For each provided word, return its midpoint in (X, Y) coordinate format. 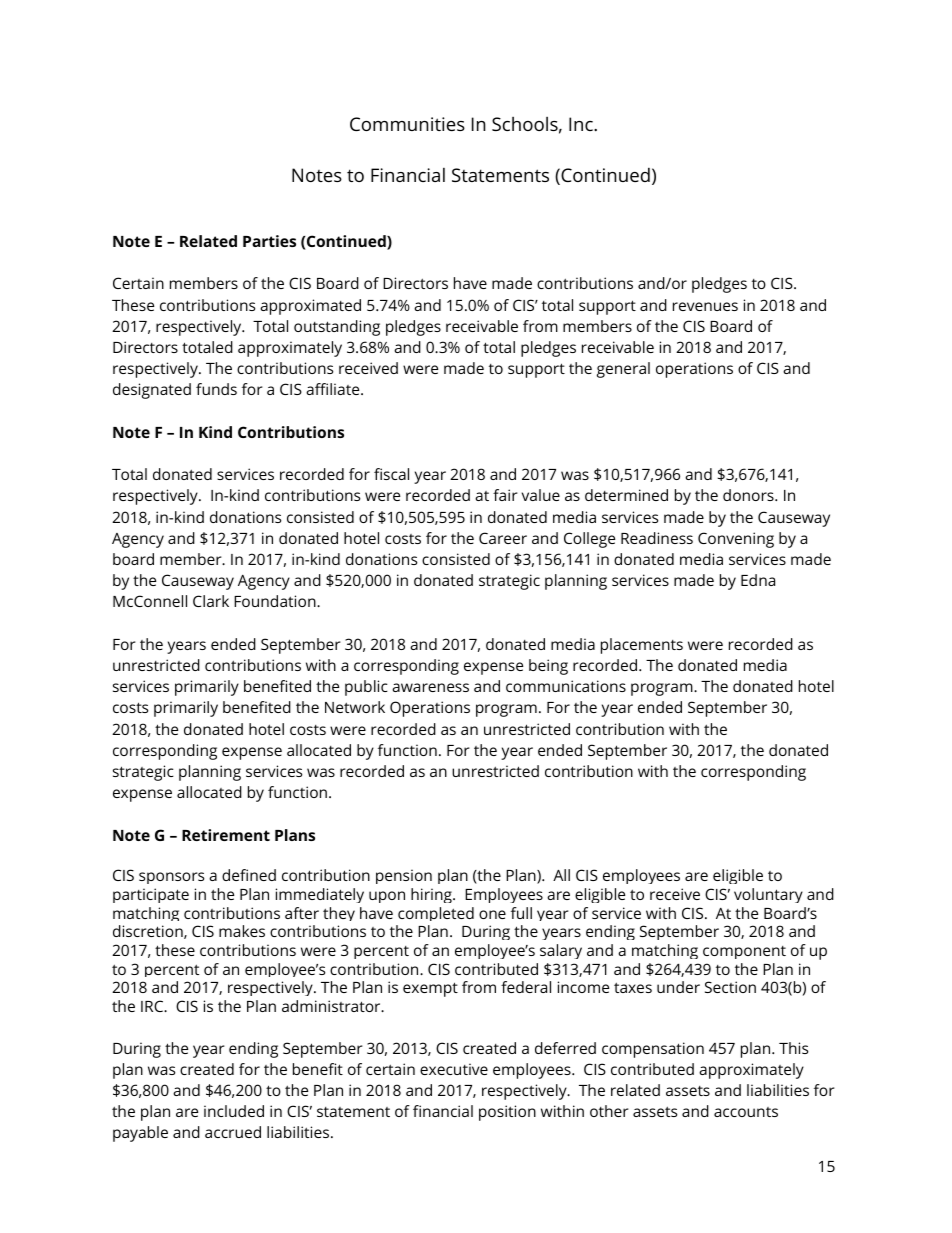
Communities (407, 124)
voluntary (768, 895)
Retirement (226, 835)
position (507, 1113)
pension (404, 876)
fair (505, 495)
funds (216, 389)
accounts (746, 1112)
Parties (269, 241)
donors (749, 495)
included (234, 1111)
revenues (705, 306)
